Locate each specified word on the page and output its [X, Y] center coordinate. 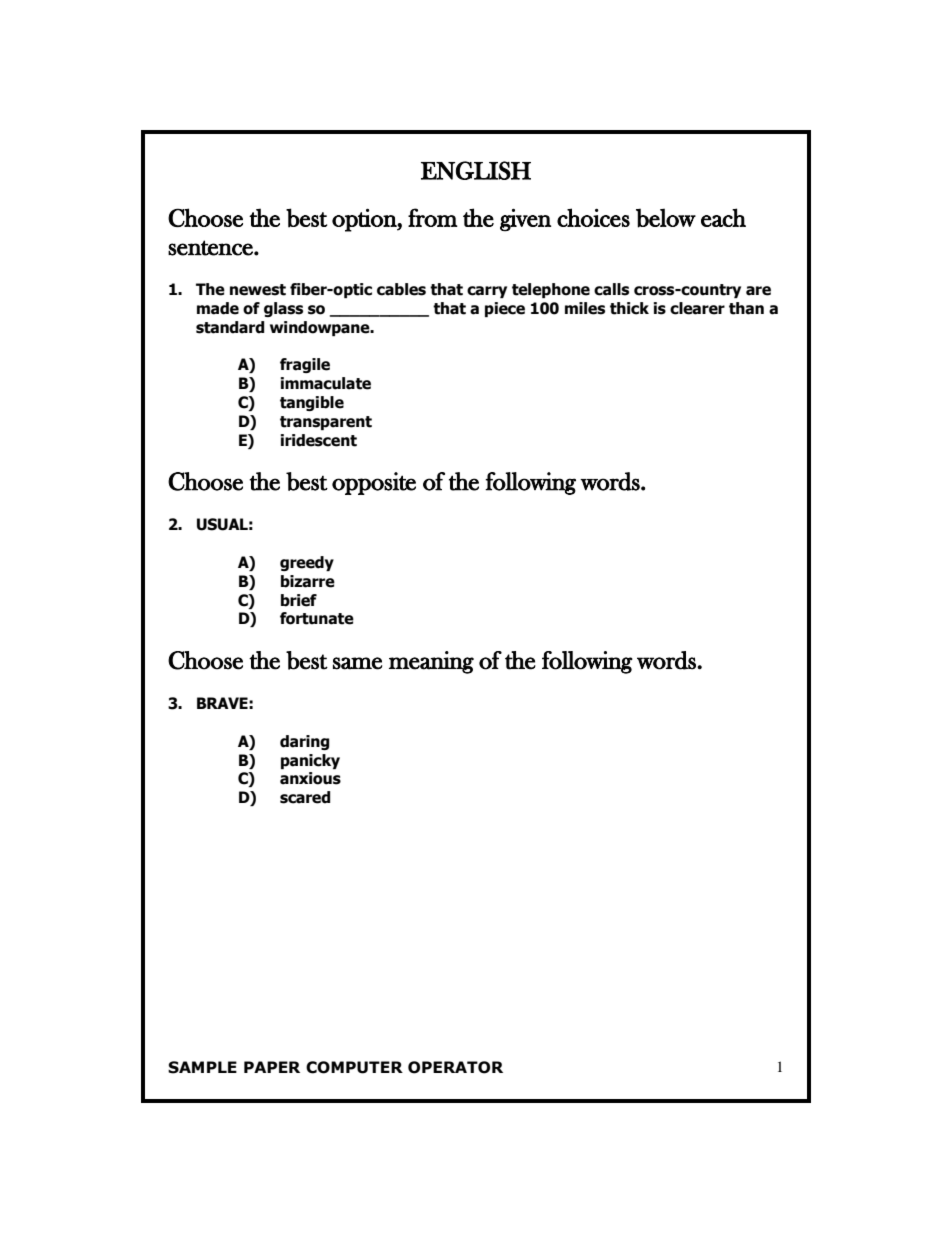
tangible [312, 403]
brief [299, 600]
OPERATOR [455, 1067]
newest [258, 290]
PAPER [272, 1067]
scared [305, 797]
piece [505, 309]
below [666, 218]
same [357, 663]
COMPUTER [354, 1067]
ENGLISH [476, 170]
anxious [310, 778]
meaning [431, 662]
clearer [697, 308]
